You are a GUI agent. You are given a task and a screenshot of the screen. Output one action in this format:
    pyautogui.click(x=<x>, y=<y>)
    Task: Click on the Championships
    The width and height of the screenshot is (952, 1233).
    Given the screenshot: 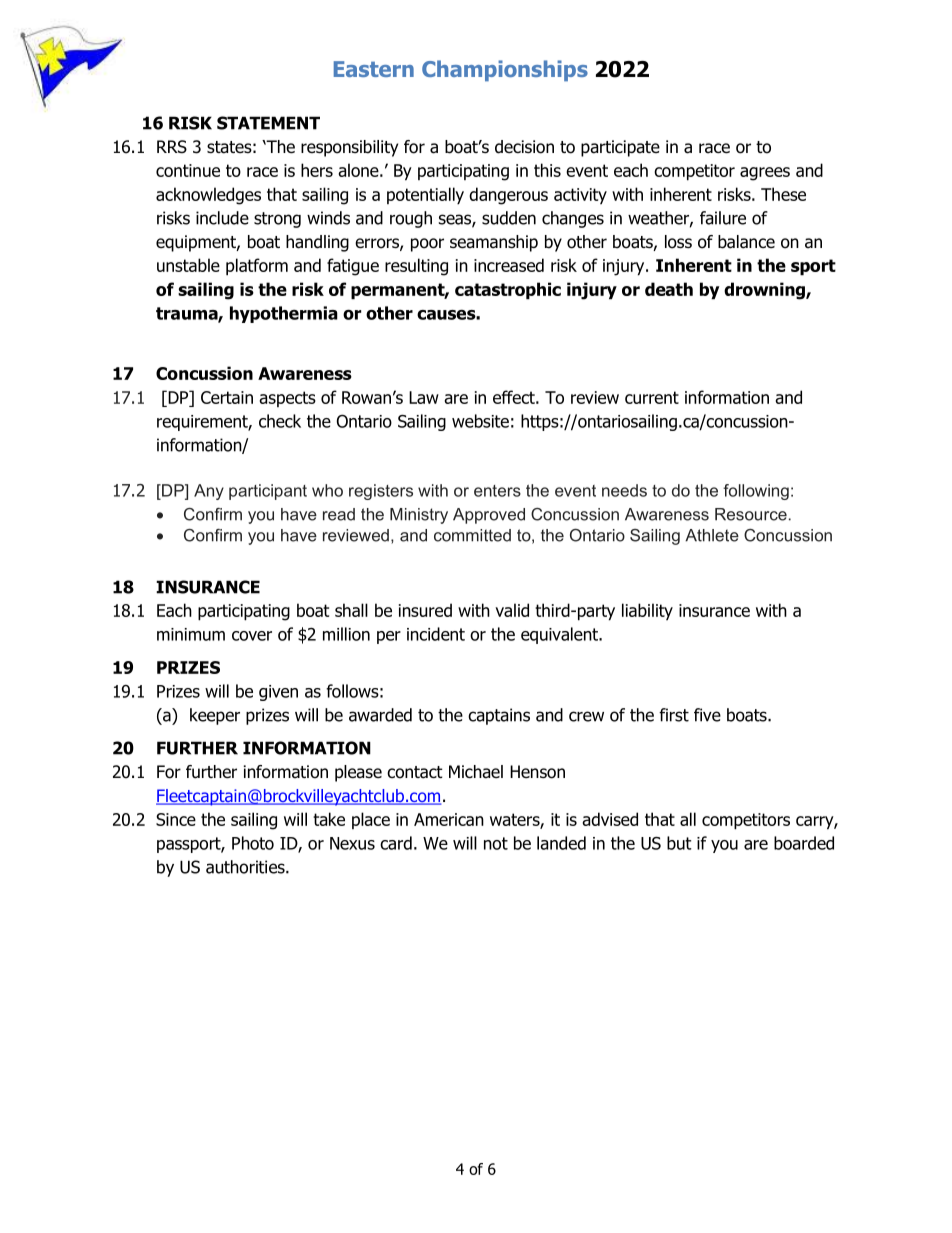 What is the action you would take?
    pyautogui.click(x=505, y=70)
